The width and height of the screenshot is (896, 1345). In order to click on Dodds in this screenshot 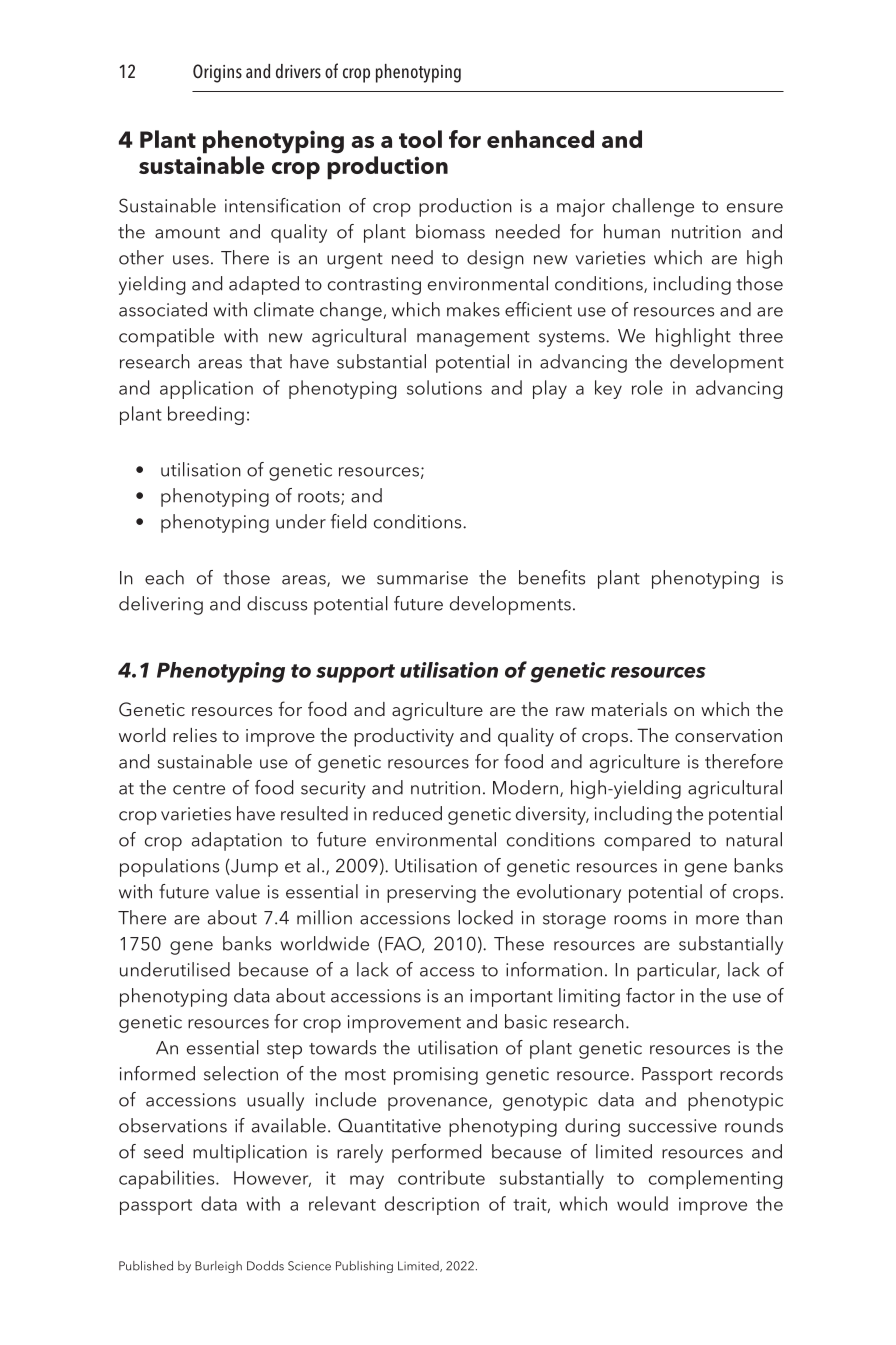, I will do `click(265, 1266)`.
